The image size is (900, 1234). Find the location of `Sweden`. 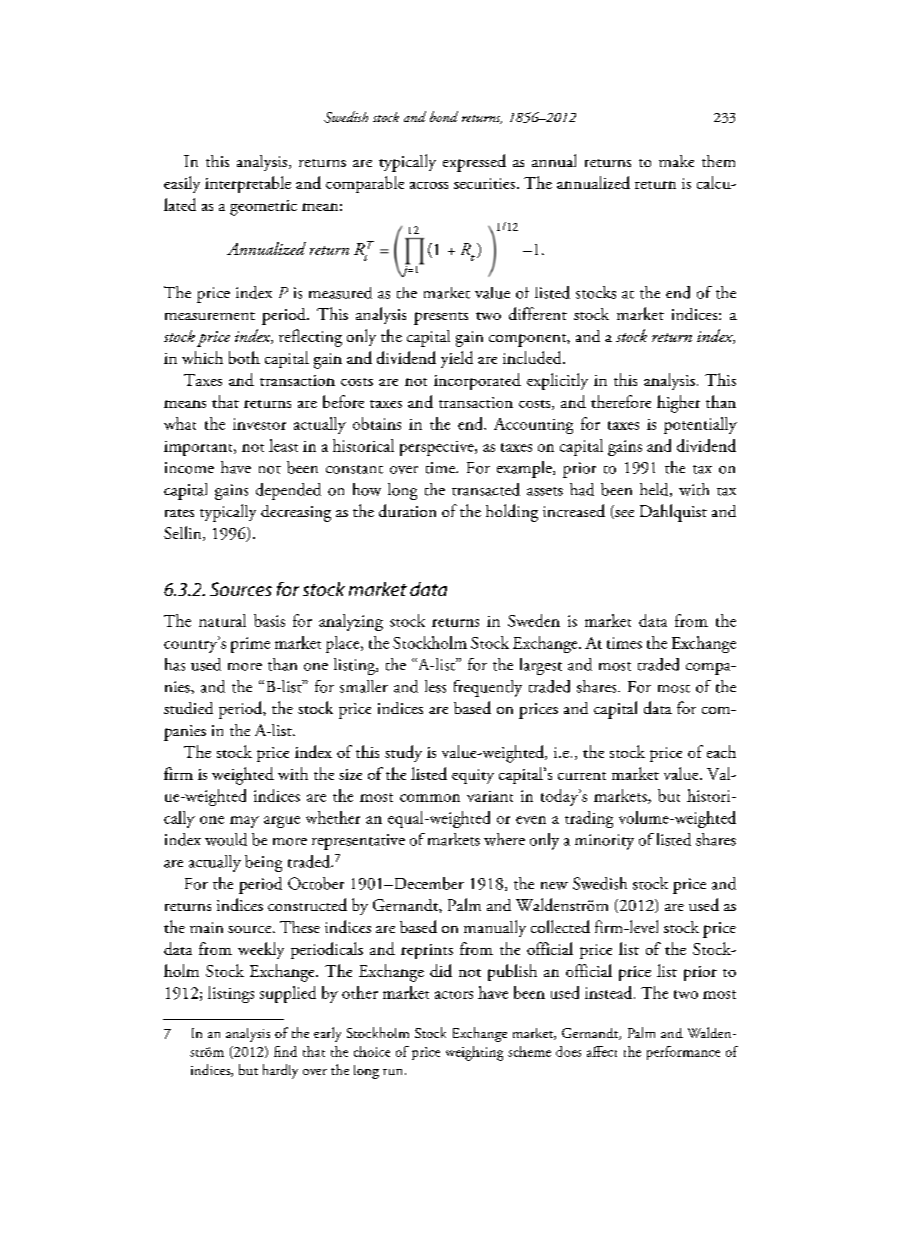

Sweden is located at coordinates (534, 620).
